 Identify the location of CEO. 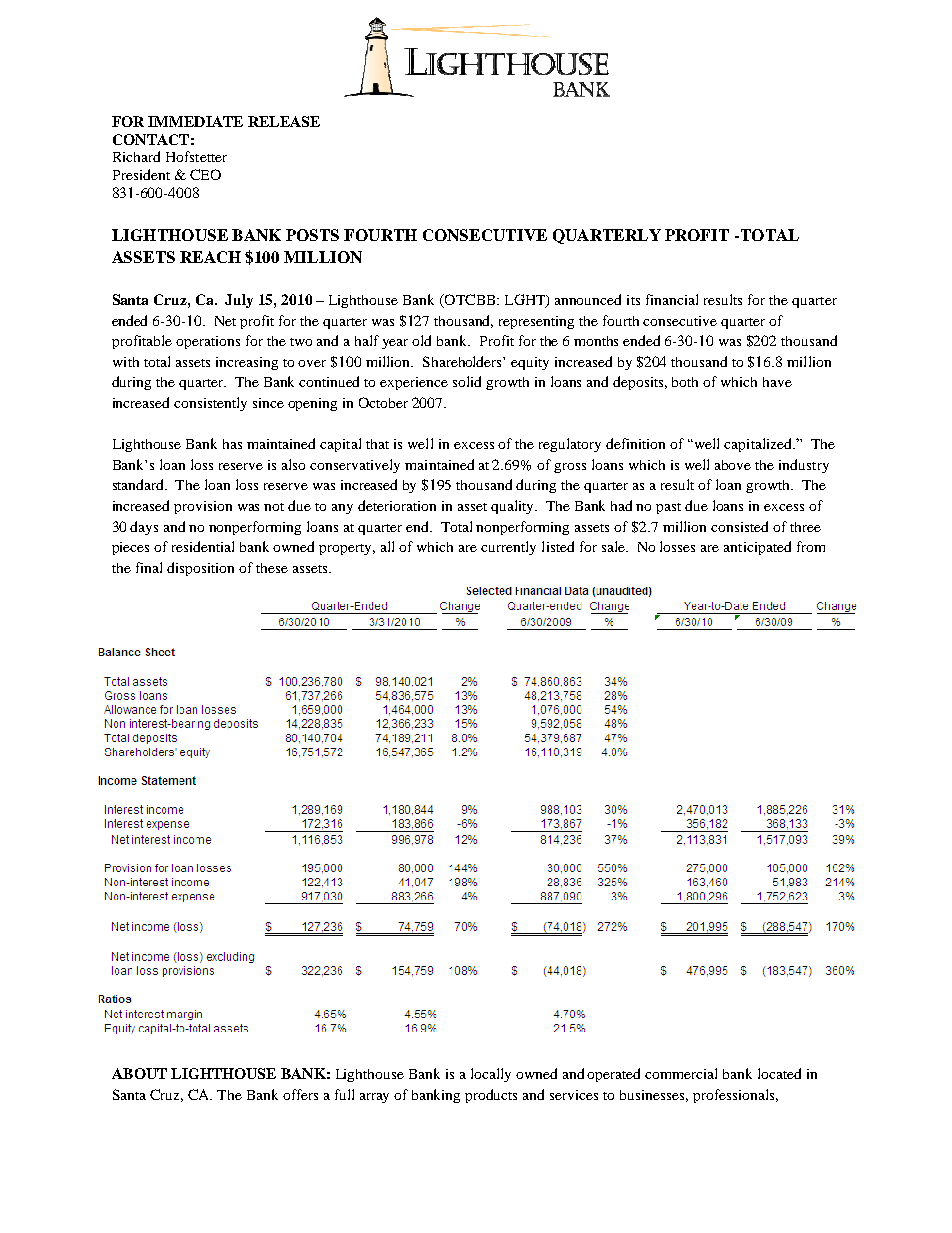
(205, 174).
